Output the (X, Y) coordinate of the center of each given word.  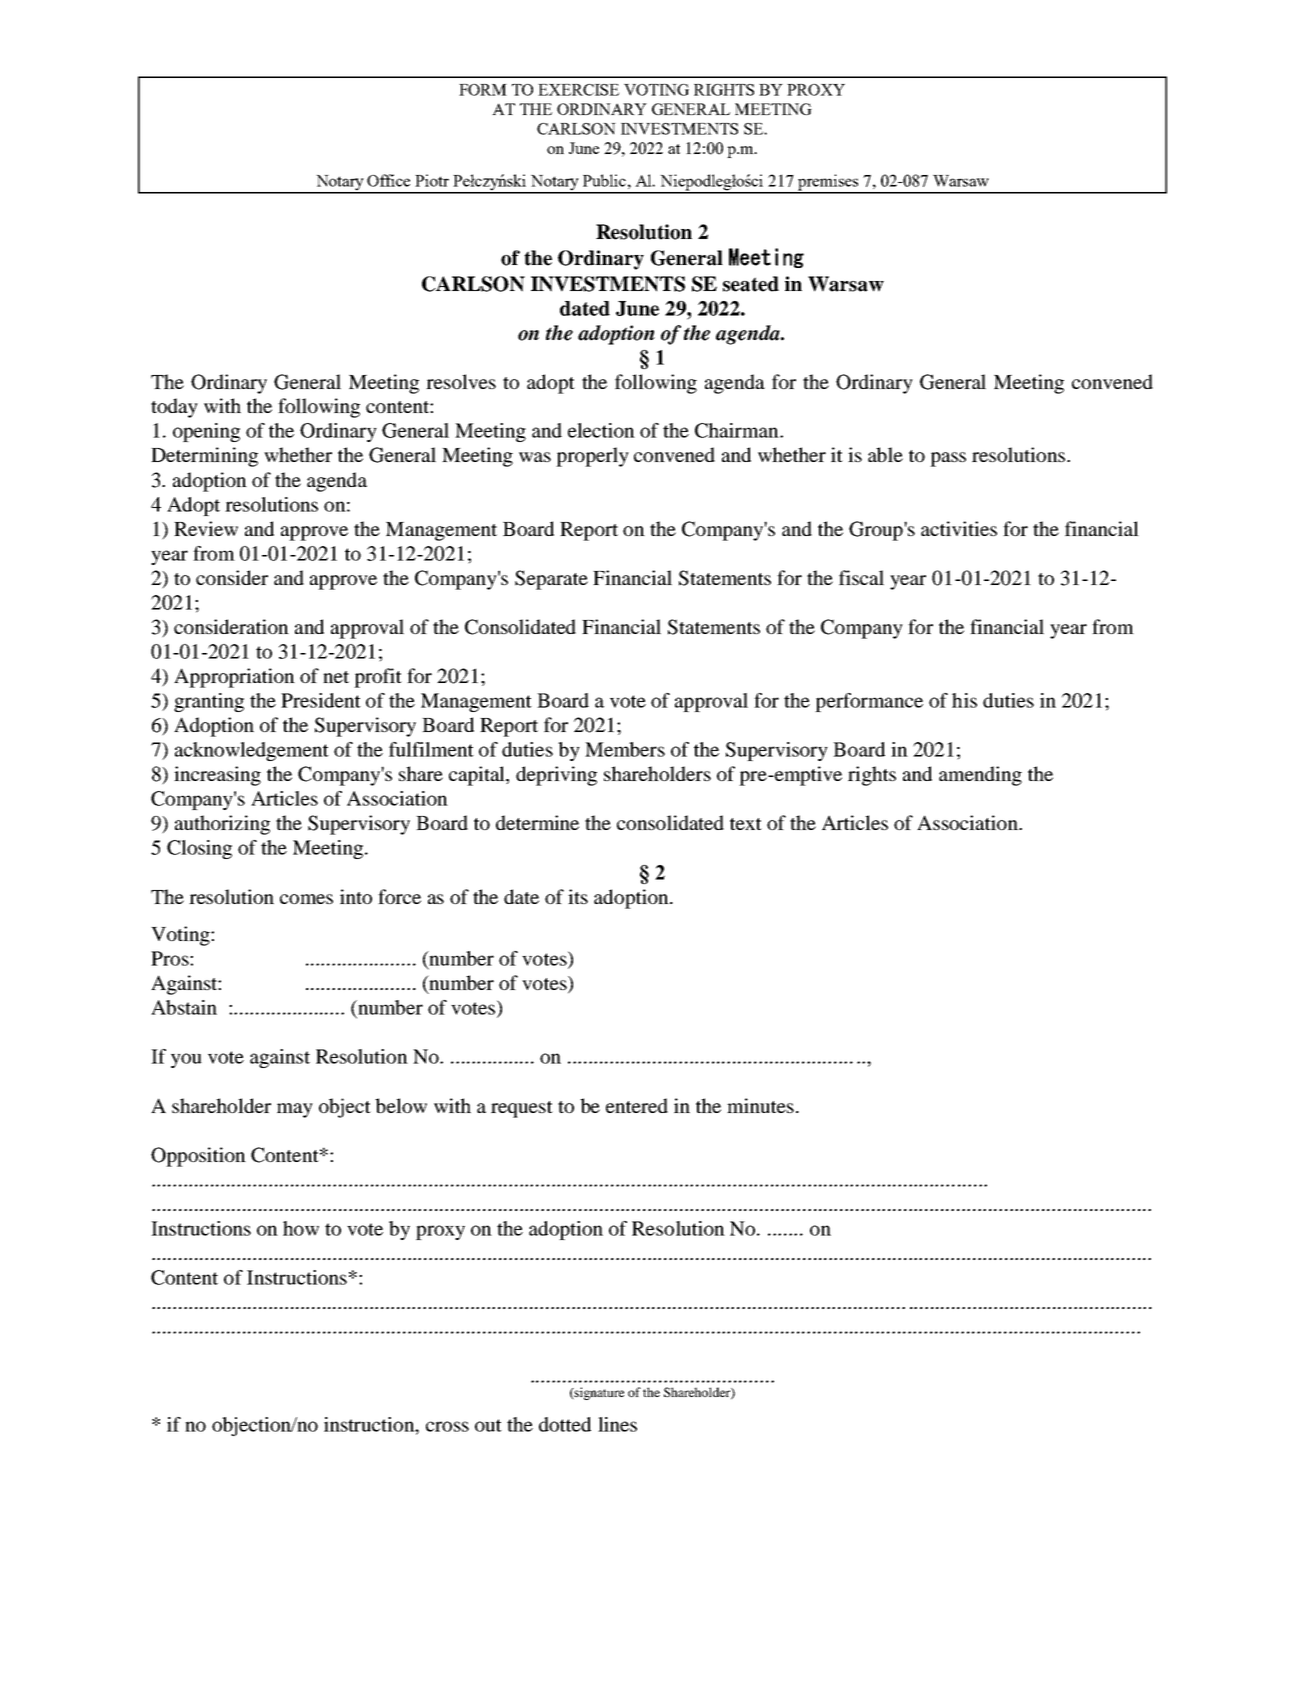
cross (447, 1426)
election (601, 430)
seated (751, 284)
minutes (760, 1105)
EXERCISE (578, 90)
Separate (551, 580)
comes (306, 899)
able (885, 454)
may (295, 1110)
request (522, 1109)
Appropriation (234, 678)
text (746, 824)
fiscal (861, 577)
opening (206, 432)
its (578, 896)
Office (388, 180)
